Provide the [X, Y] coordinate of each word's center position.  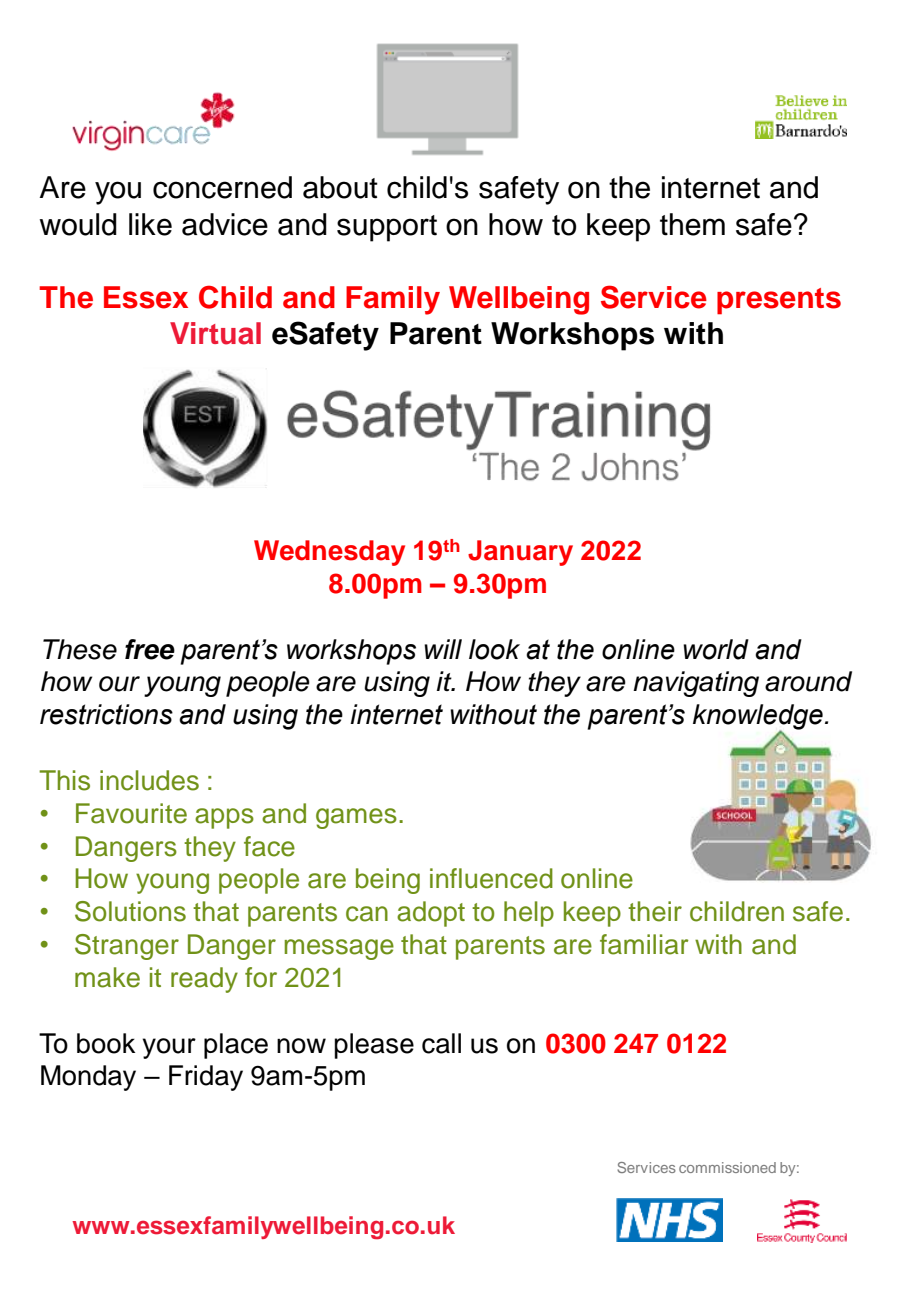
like [150, 224]
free [150, 649]
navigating [696, 684]
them [692, 224]
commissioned [727, 1167]
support [387, 228]
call [441, 1043]
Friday [206, 1078]
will [443, 649]
